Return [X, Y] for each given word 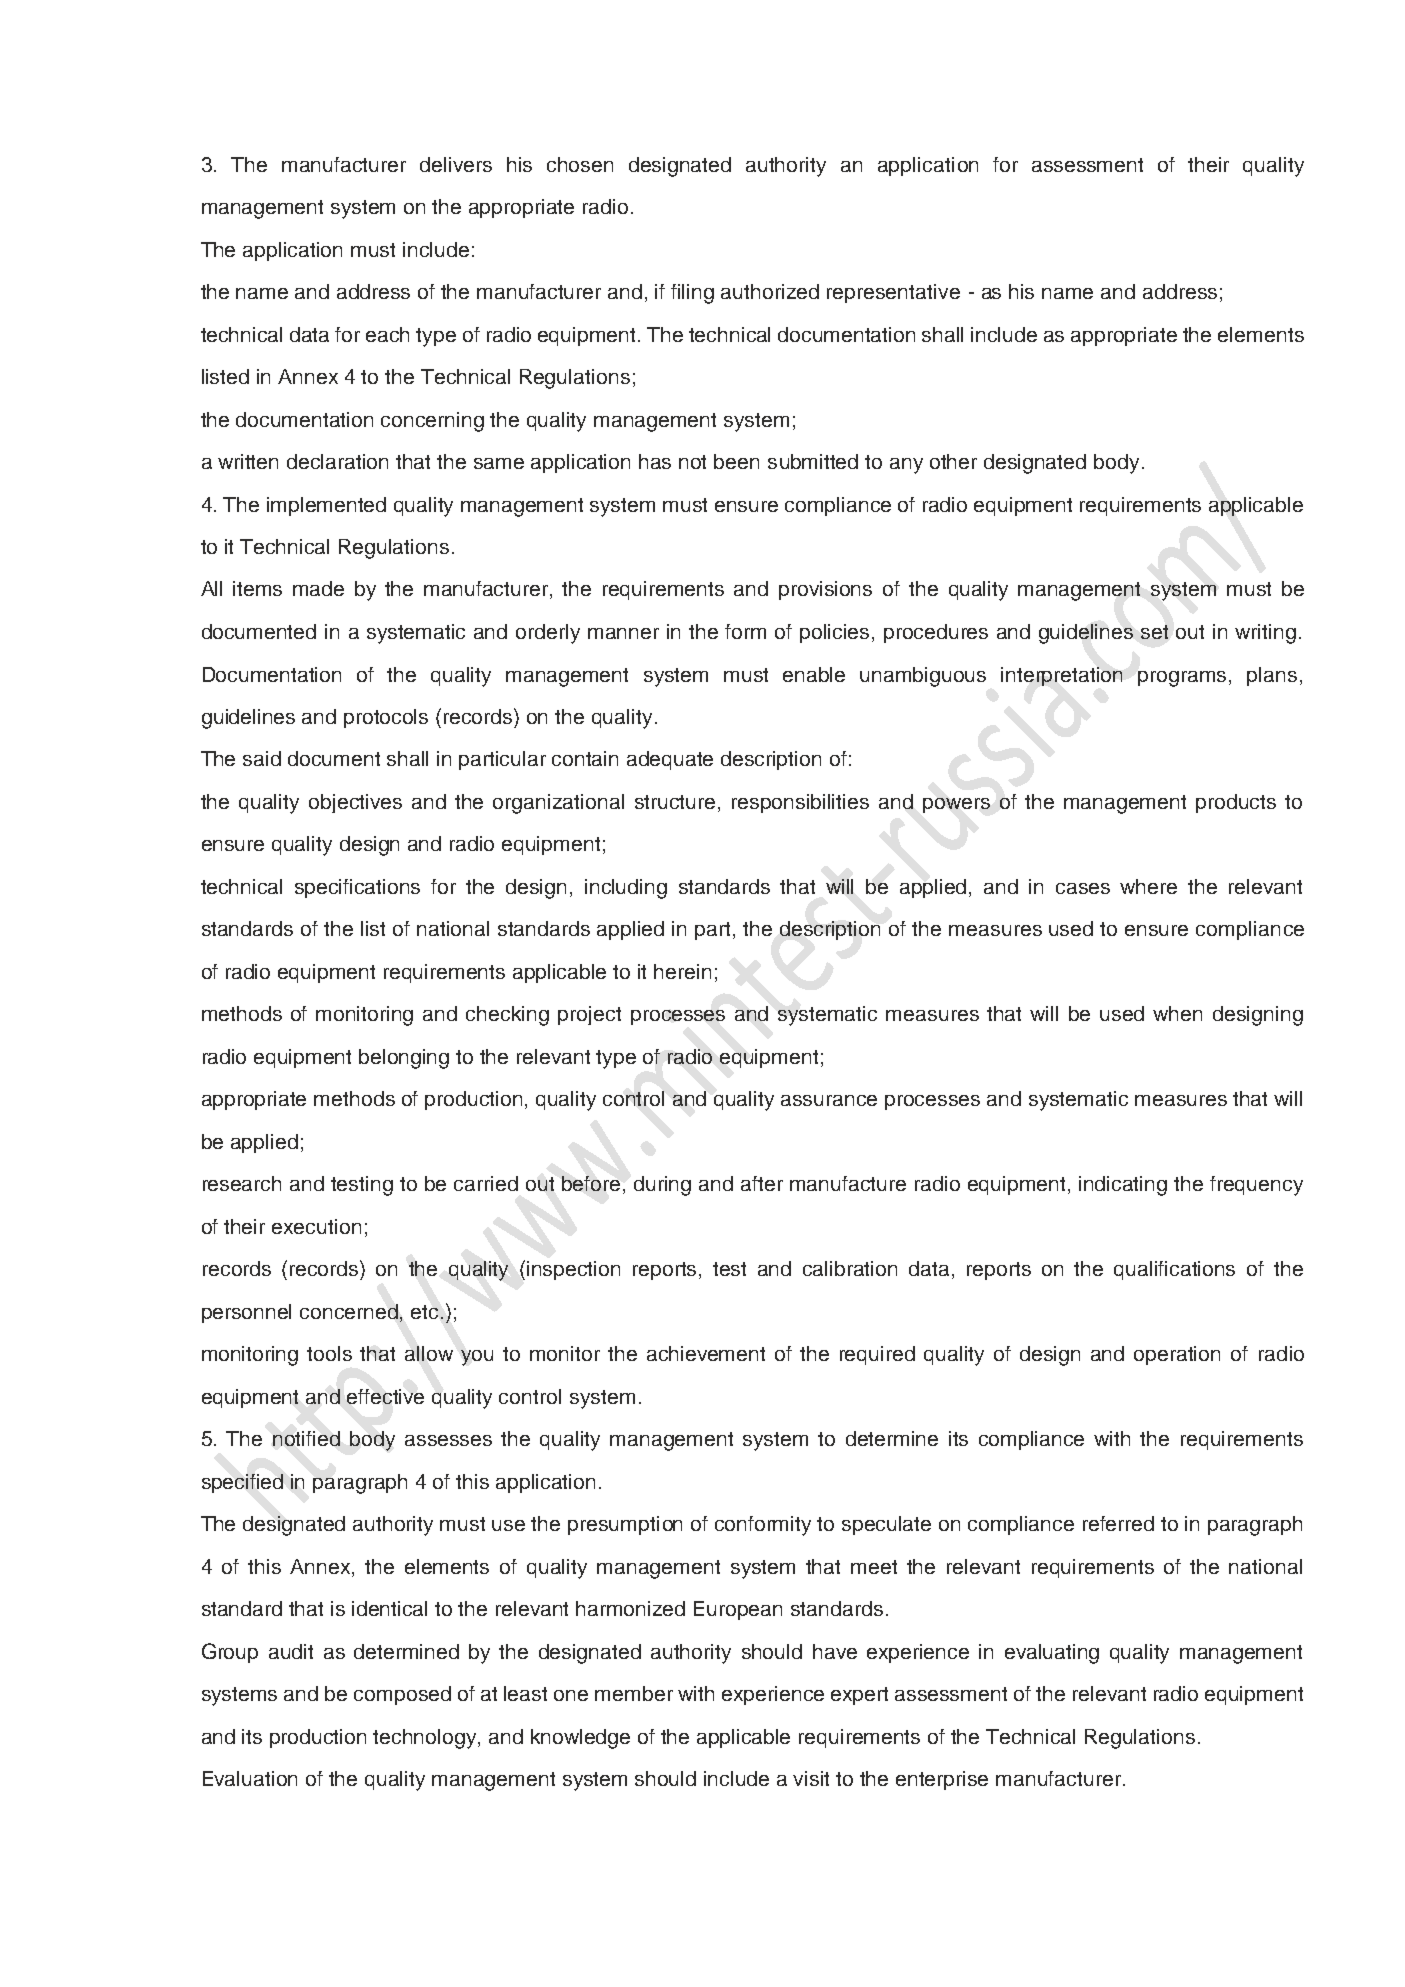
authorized [770, 291]
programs [1184, 679]
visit [811, 1778]
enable [814, 674]
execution [316, 1226]
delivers [456, 164]
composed [402, 1695]
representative [893, 293]
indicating [1123, 1186]
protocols [386, 718]
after [762, 1183]
